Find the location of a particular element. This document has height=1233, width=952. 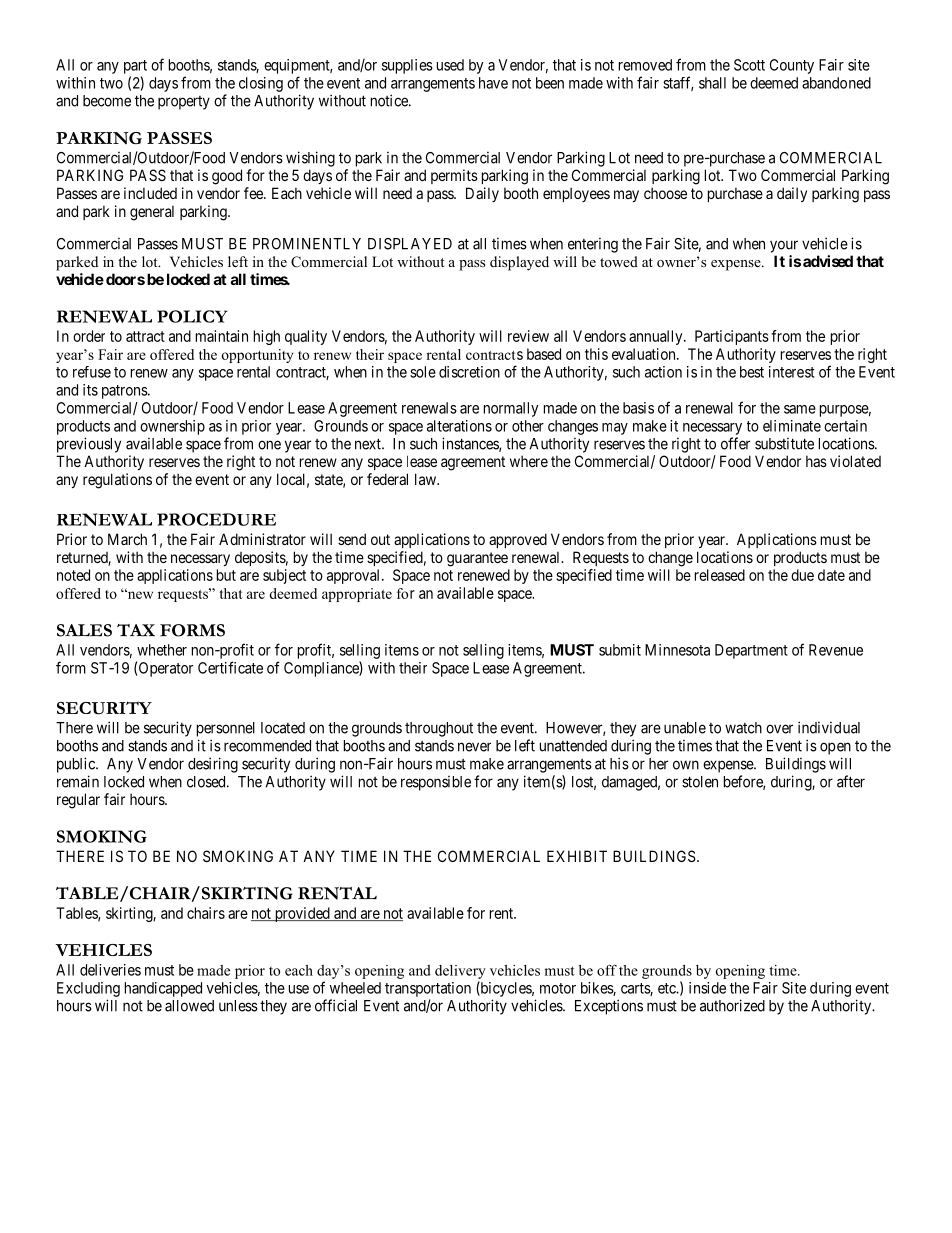

Scott is located at coordinates (749, 65).
